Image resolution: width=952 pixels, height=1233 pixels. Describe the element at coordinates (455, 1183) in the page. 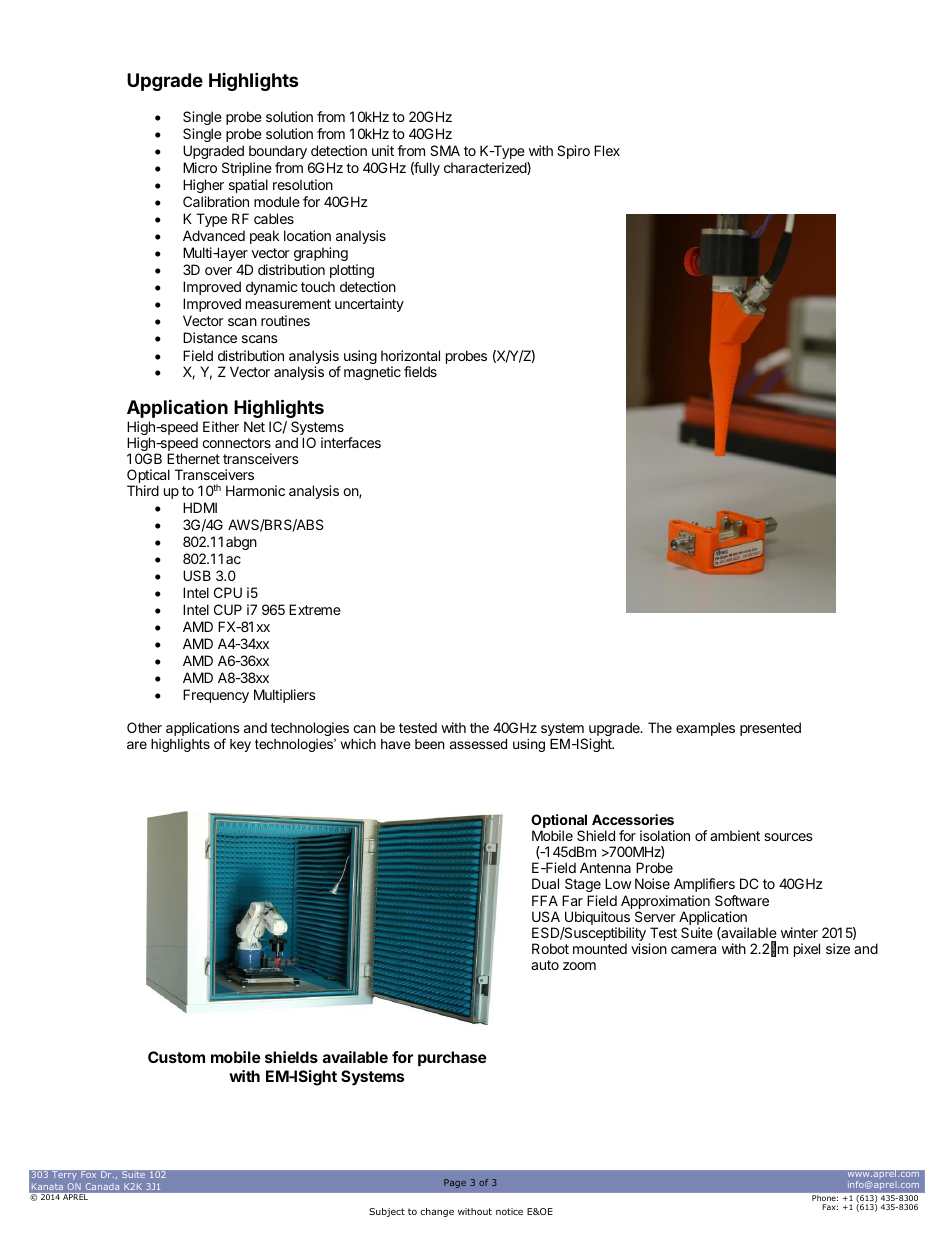

I see `Page` at that location.
